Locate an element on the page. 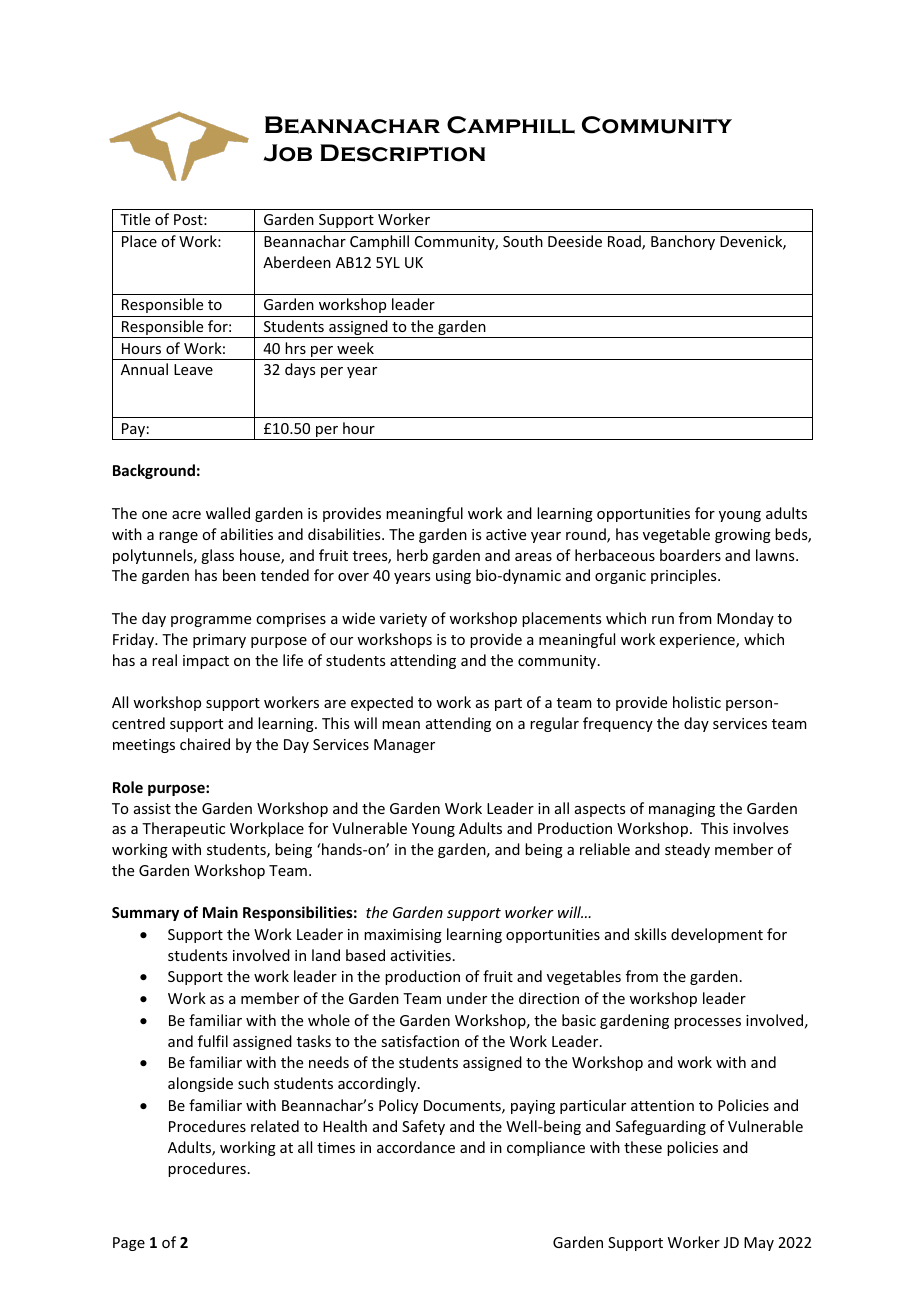 The height and width of the document is (1308, 924). Road is located at coordinates (625, 242).
